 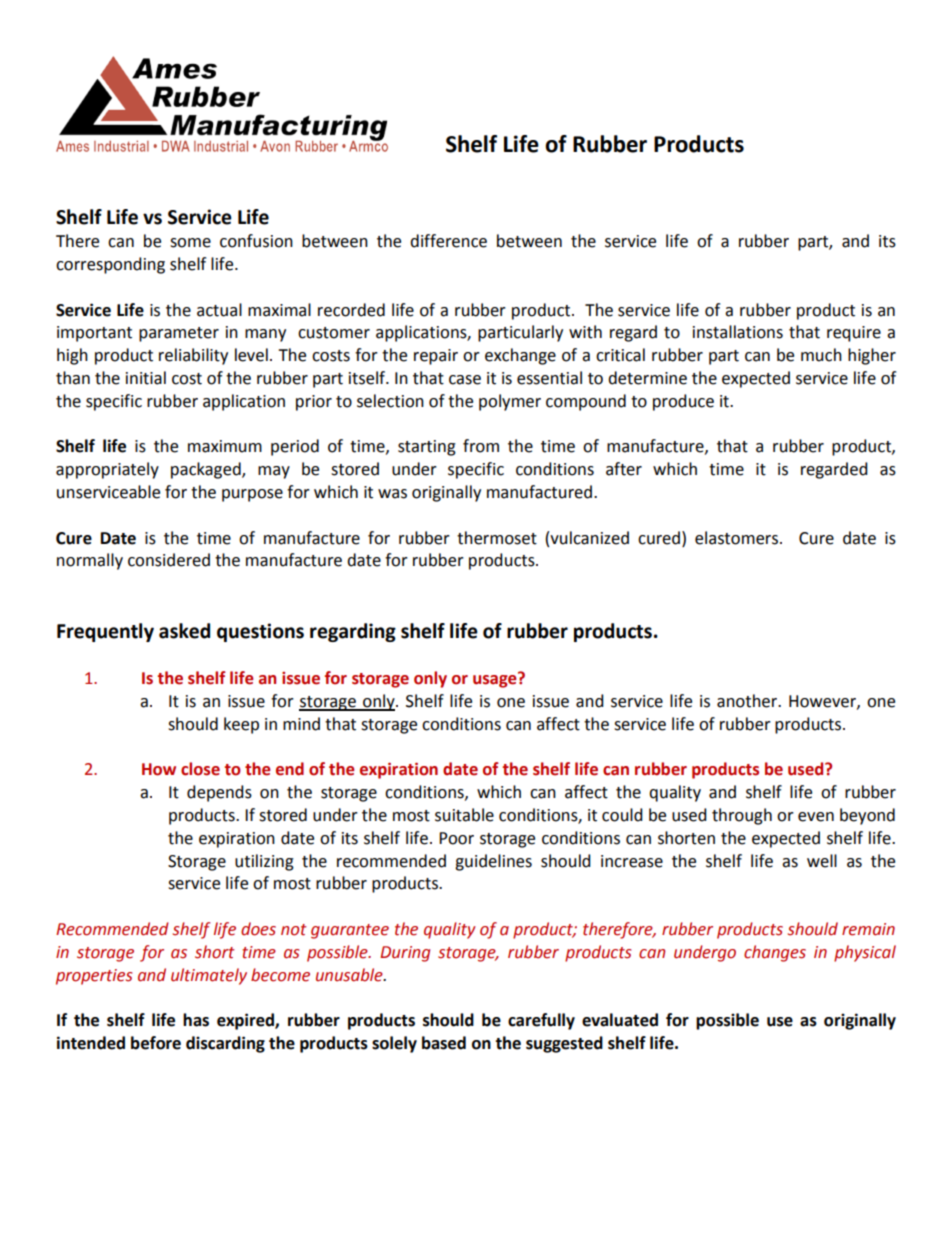 I want to click on based, so click(x=444, y=1043).
